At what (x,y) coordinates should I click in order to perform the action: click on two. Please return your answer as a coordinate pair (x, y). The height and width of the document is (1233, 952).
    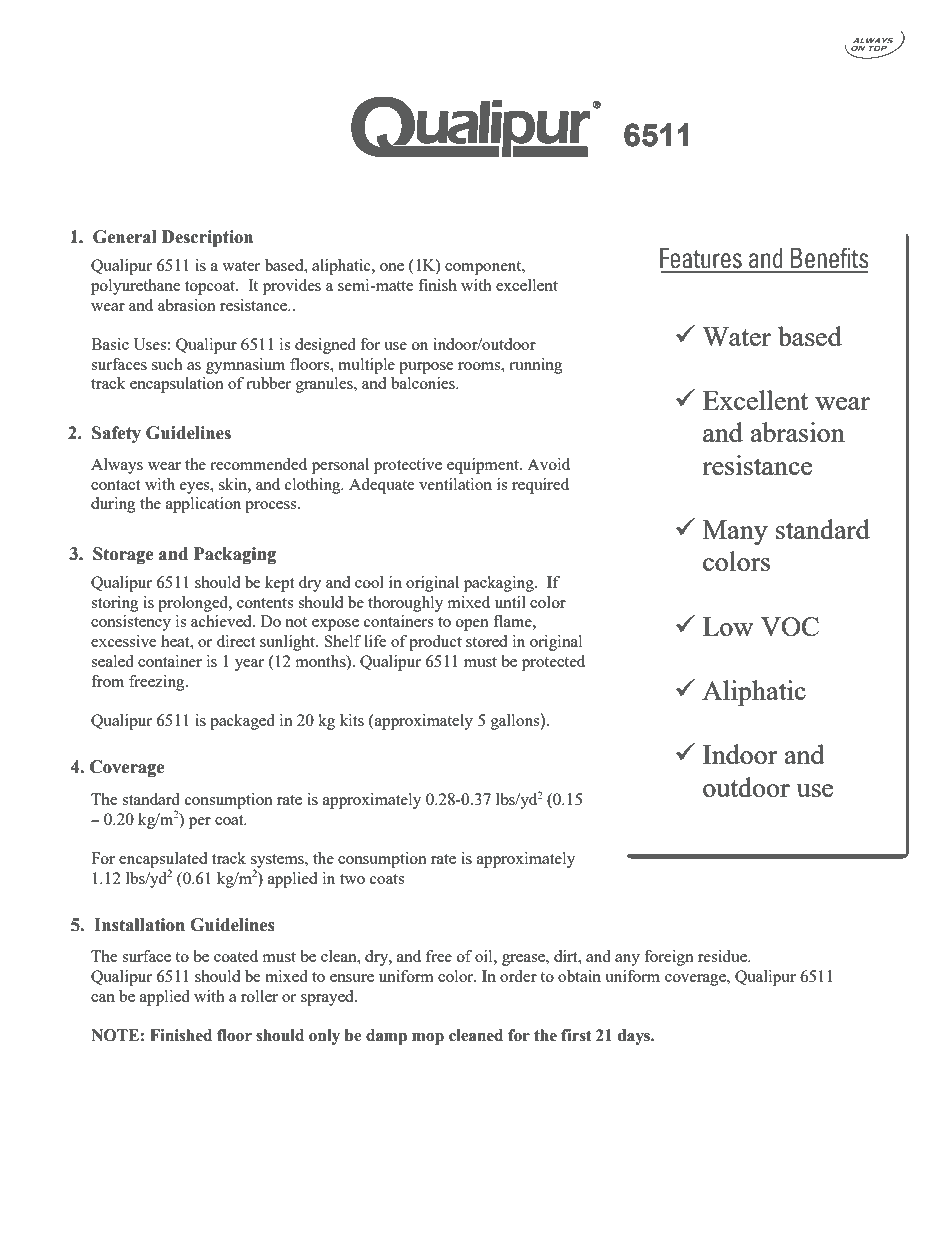
    Looking at the image, I should click on (352, 879).
